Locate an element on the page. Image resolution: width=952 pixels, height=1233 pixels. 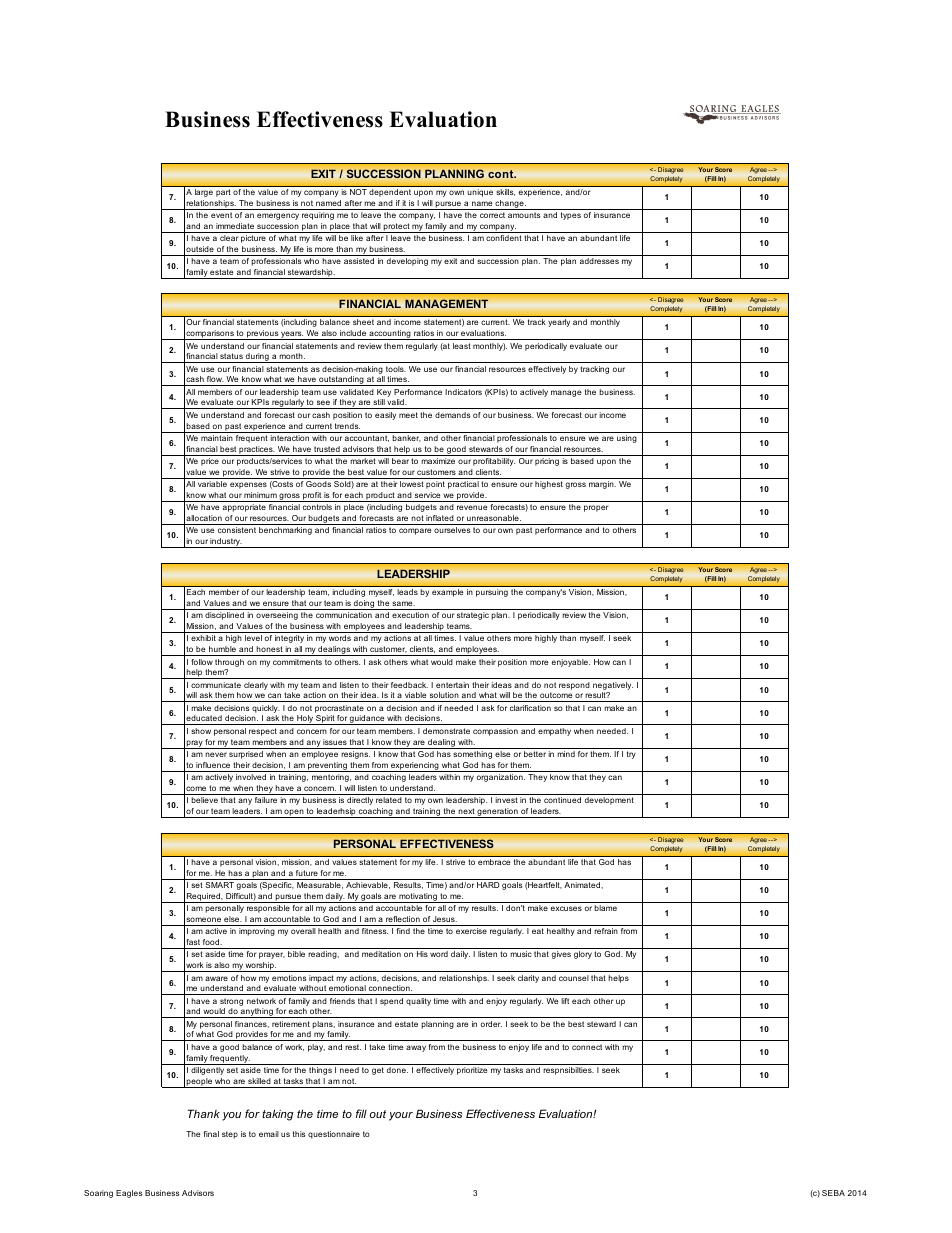
believe is located at coordinates (204, 800).
